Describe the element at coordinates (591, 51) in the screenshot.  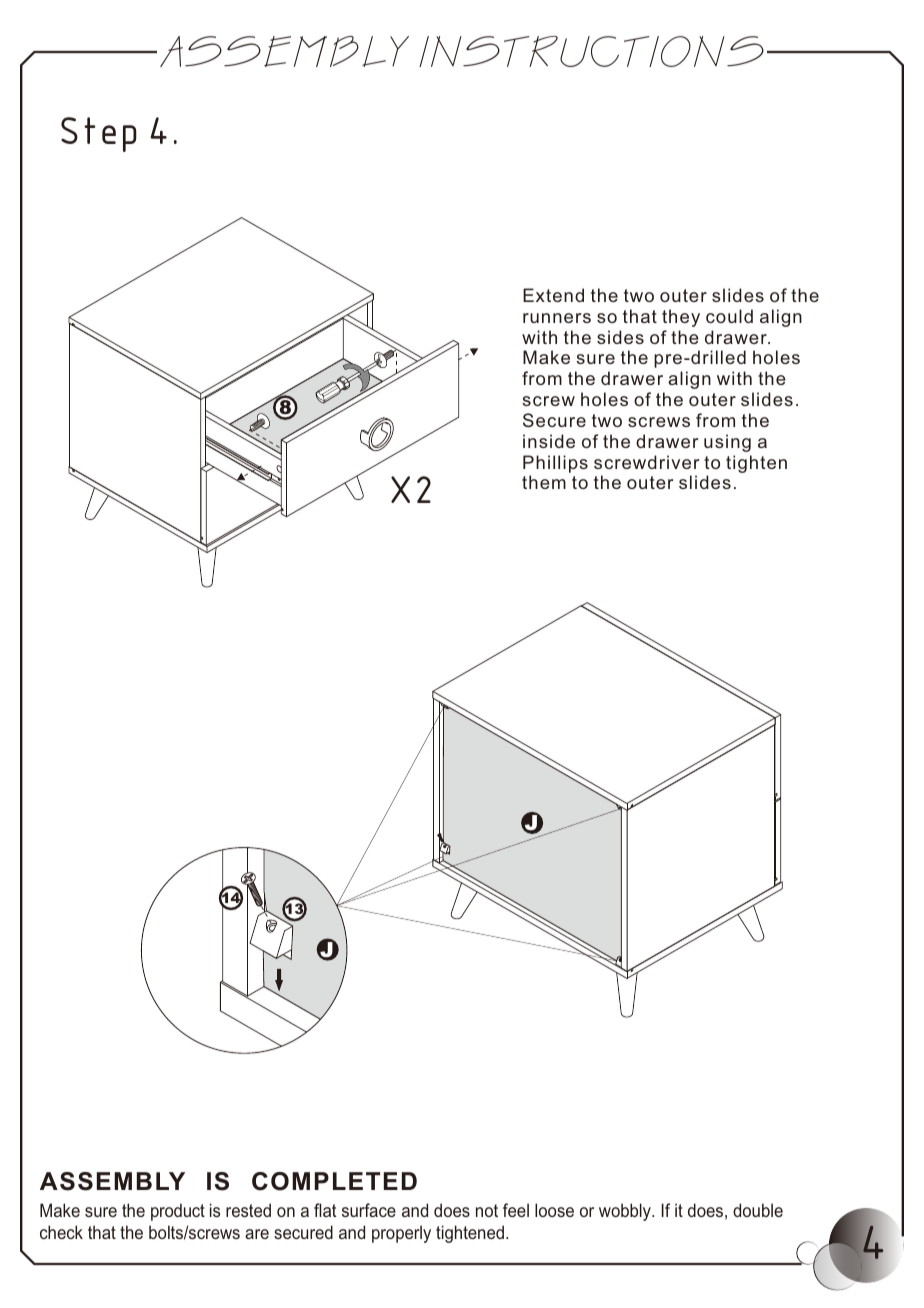
I see `INSTRUCTIONS` at that location.
